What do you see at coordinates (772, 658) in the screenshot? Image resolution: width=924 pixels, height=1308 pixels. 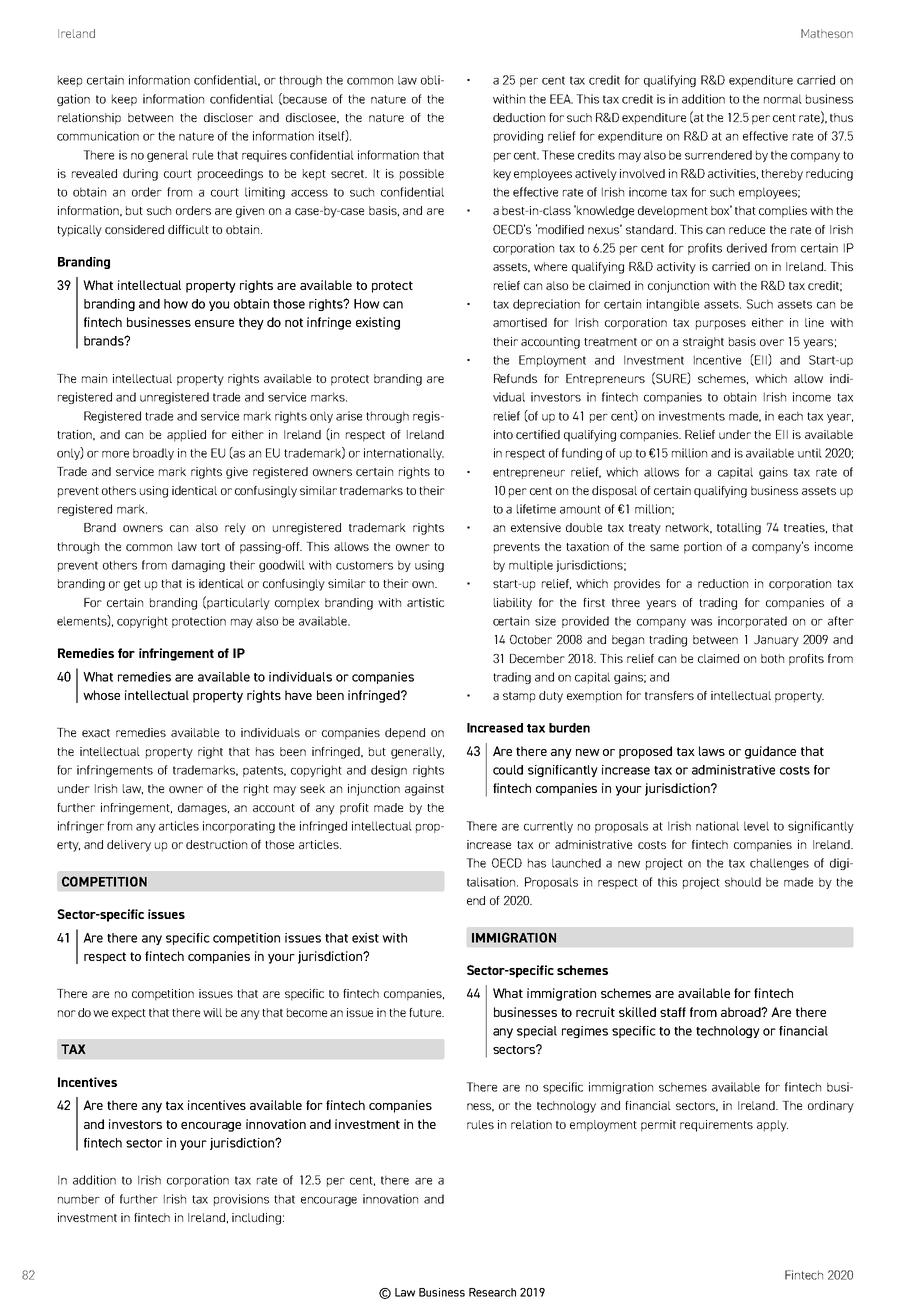 I see `both` at bounding box center [772, 658].
